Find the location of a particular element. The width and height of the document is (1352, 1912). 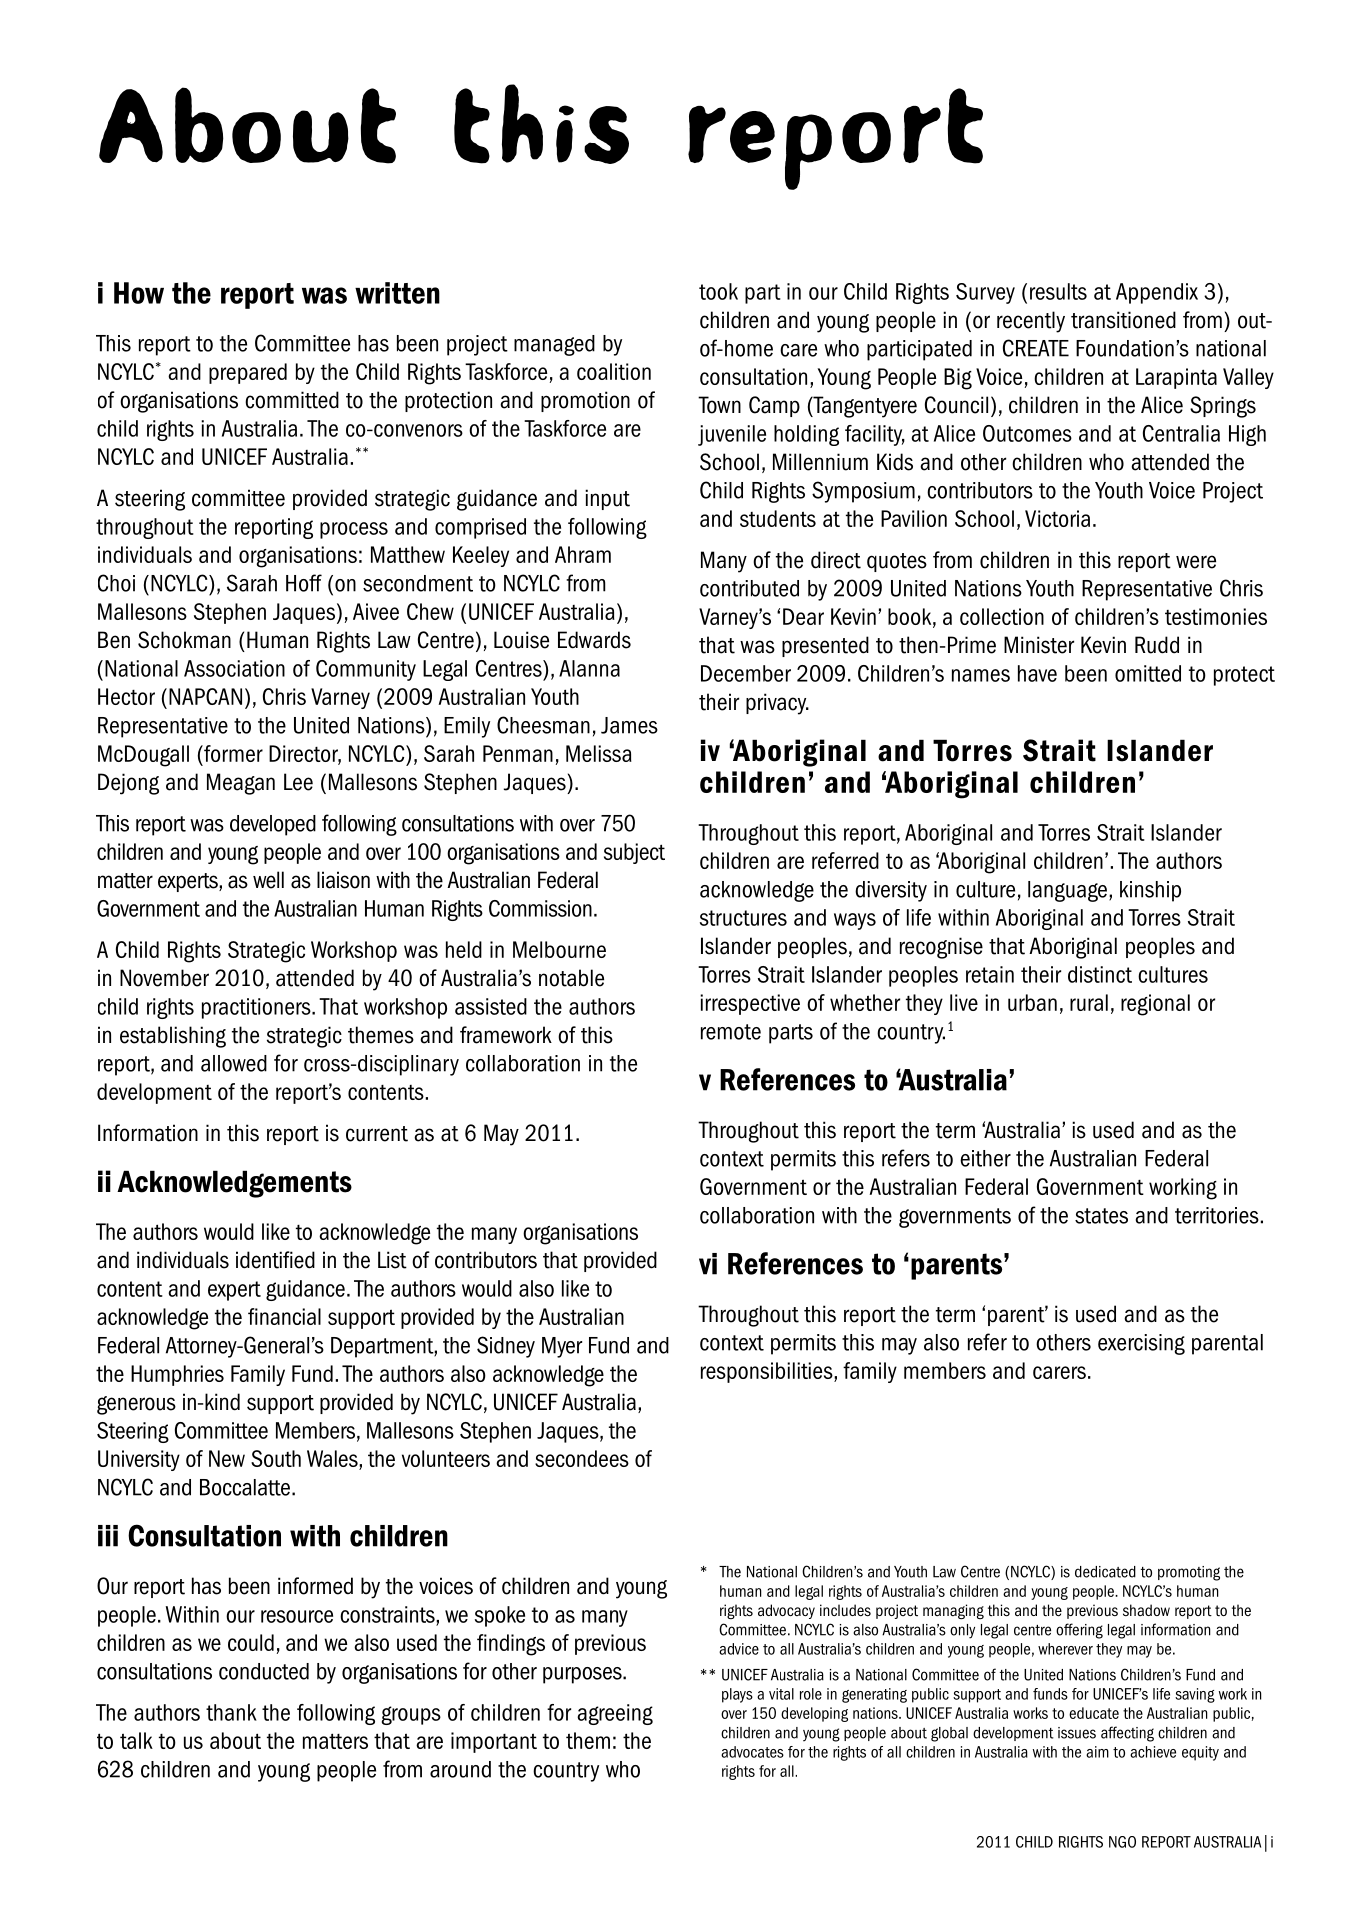

prepared is located at coordinates (248, 373).
